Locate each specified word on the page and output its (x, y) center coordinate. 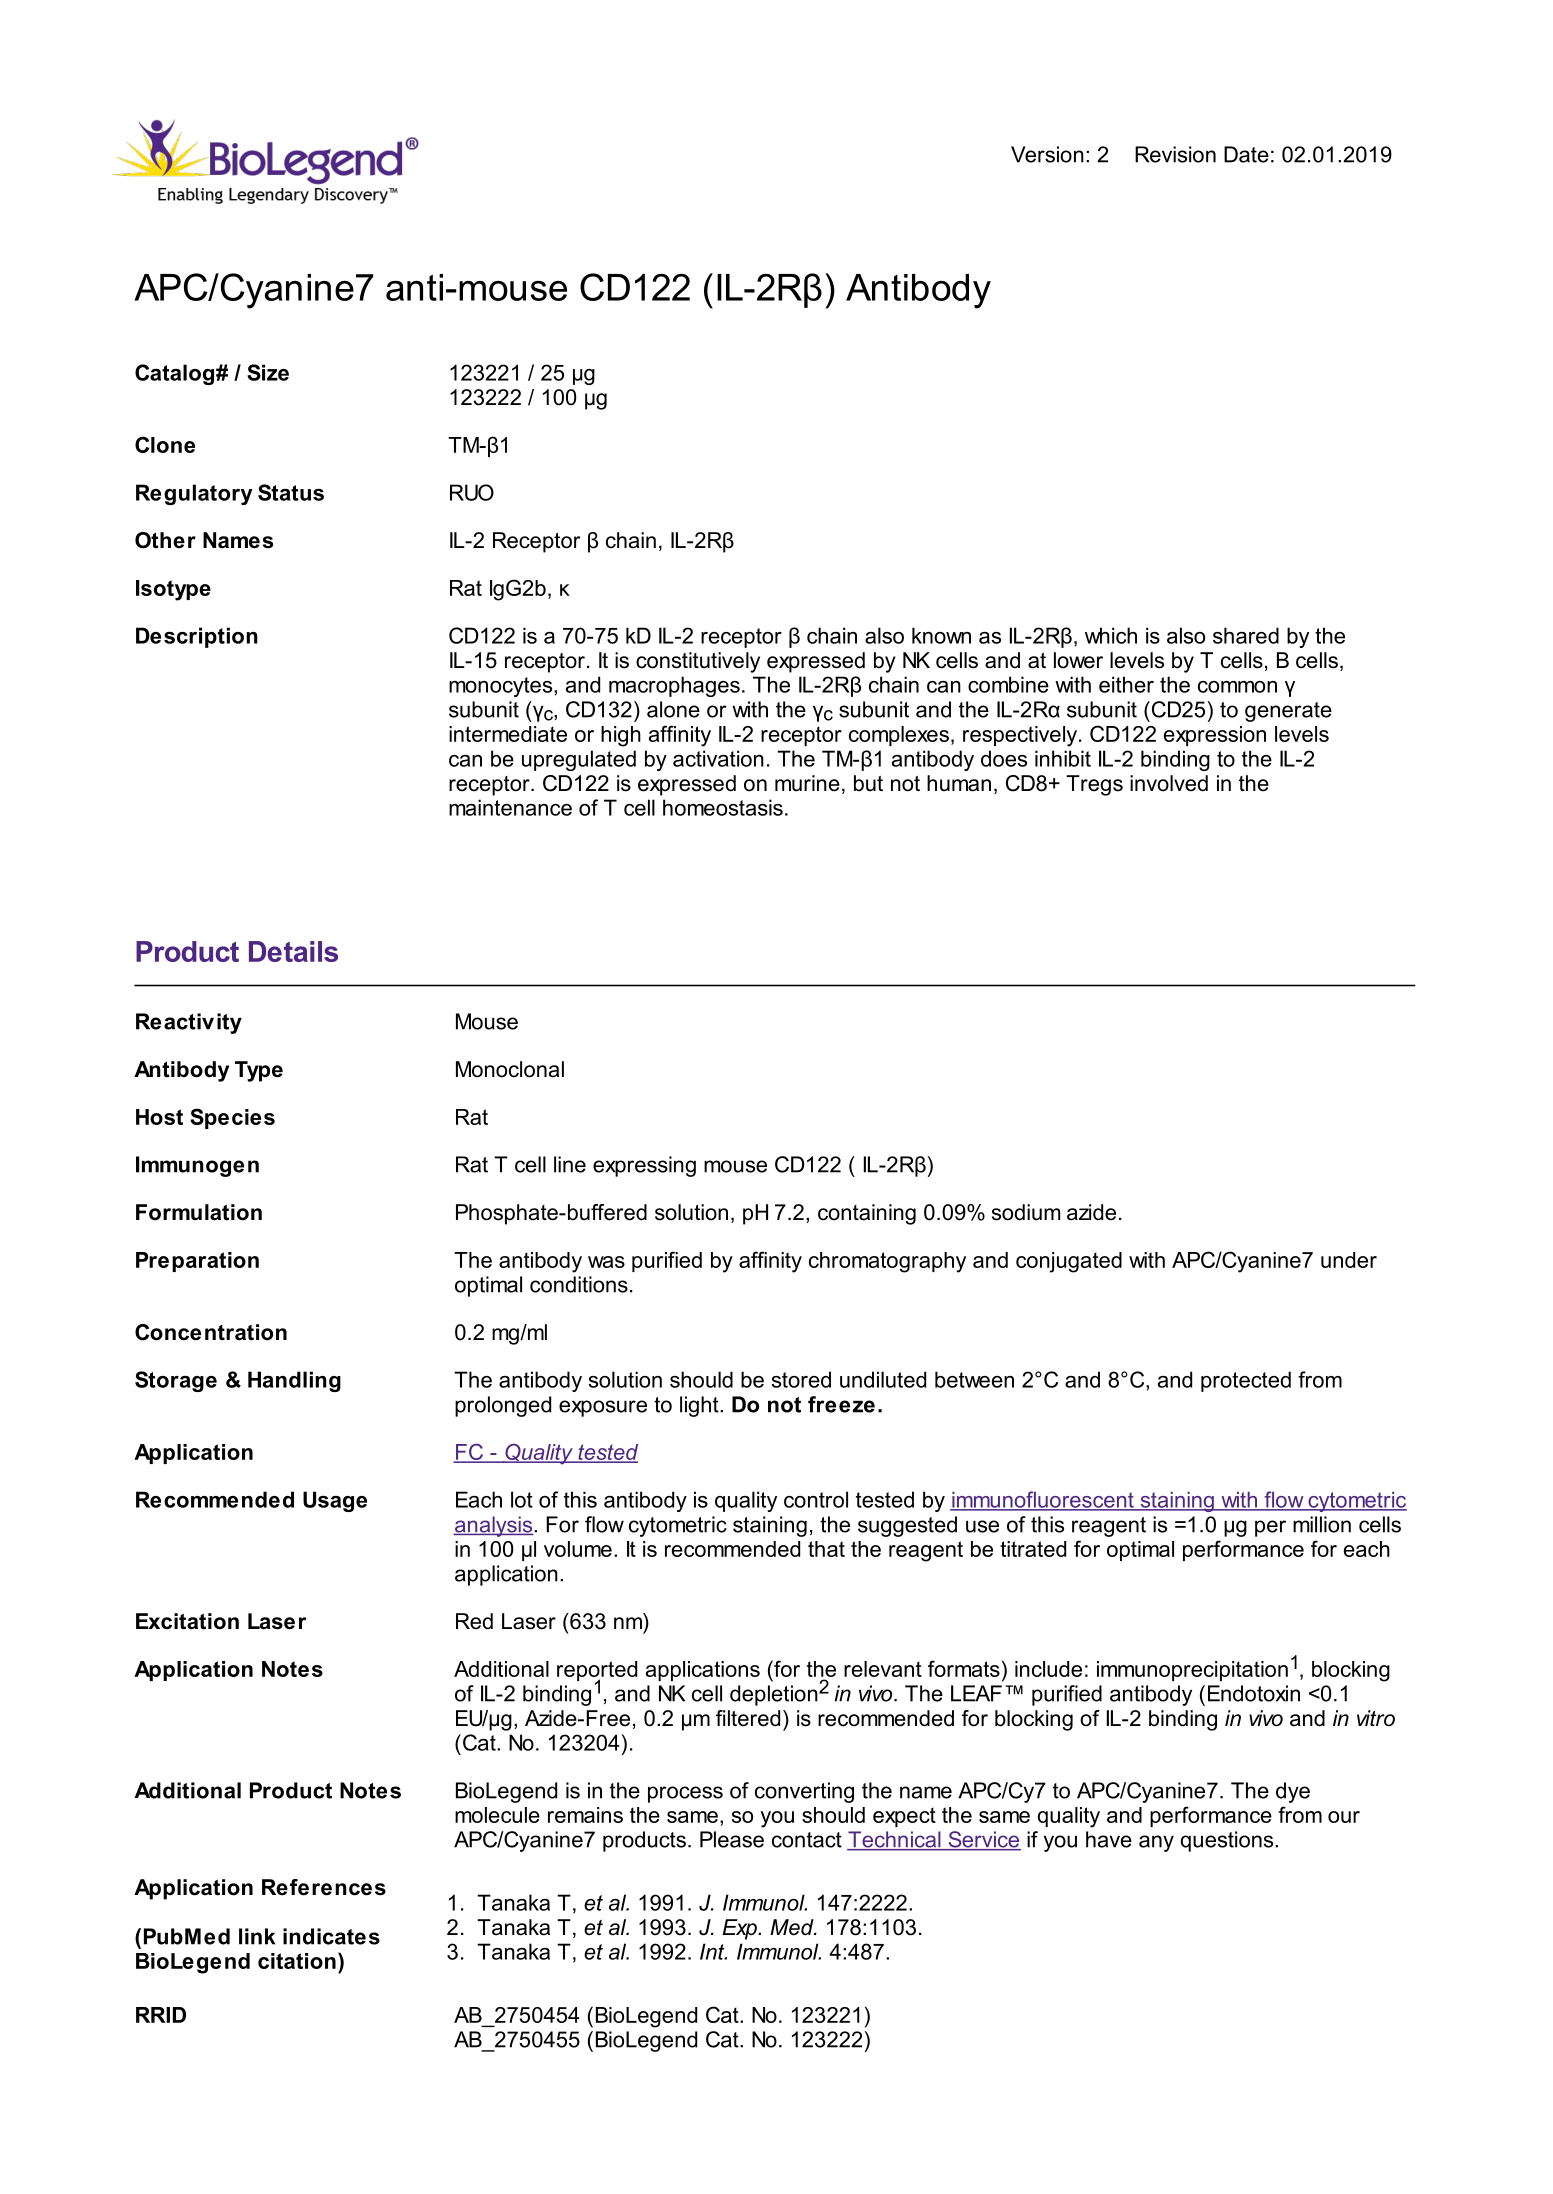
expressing (644, 1166)
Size (268, 372)
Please (732, 1839)
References (324, 1887)
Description (197, 637)
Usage (335, 1501)
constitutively (698, 662)
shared (1246, 635)
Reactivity (189, 1023)
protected (1246, 1381)
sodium (1026, 1212)
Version (1047, 154)
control (816, 1499)
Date (1246, 154)
